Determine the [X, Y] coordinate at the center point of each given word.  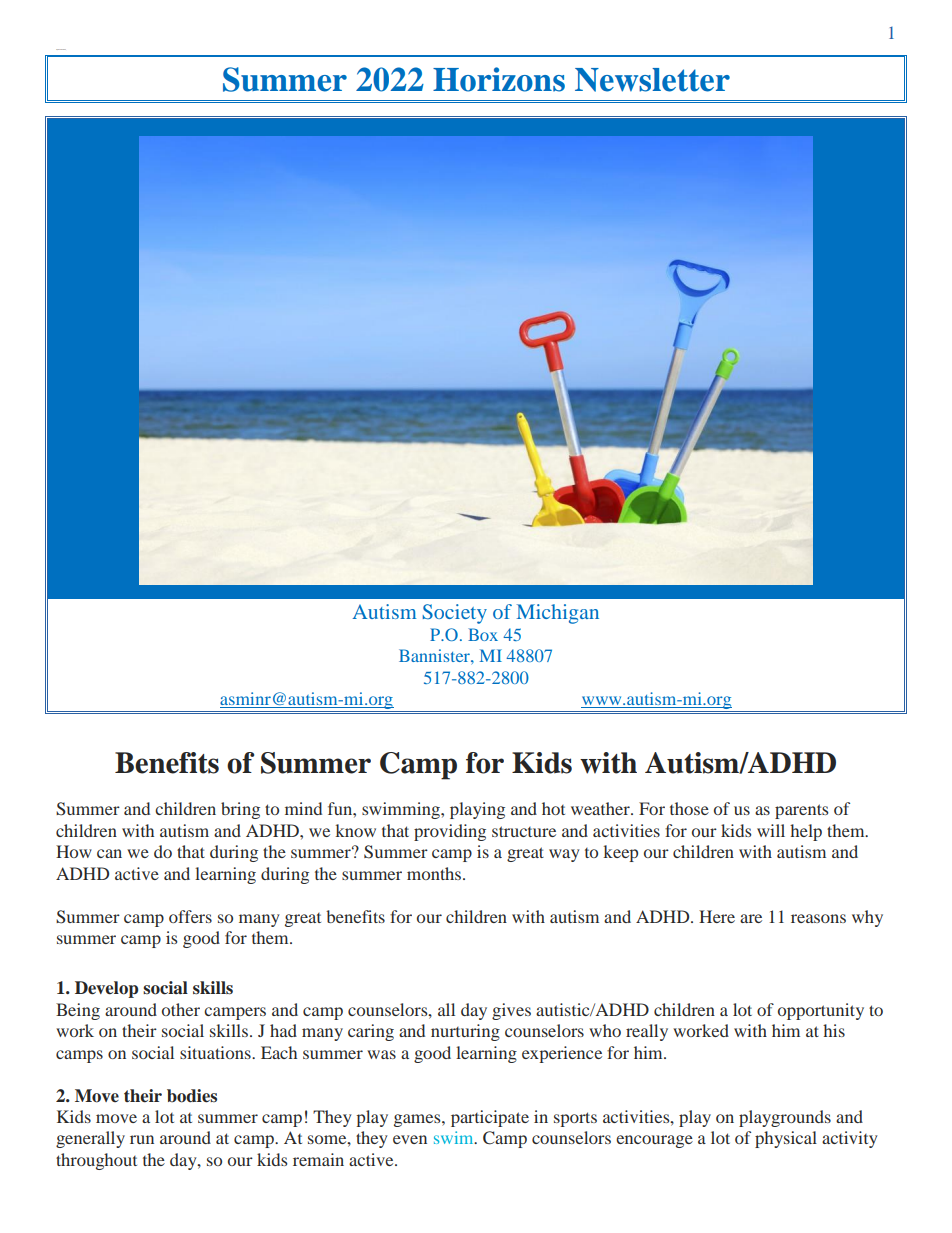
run [142, 1139]
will [771, 830]
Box [483, 634]
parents [801, 811]
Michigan [558, 614]
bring [240, 810]
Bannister [435, 655]
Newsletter [652, 80]
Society [455, 614]
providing [450, 832]
